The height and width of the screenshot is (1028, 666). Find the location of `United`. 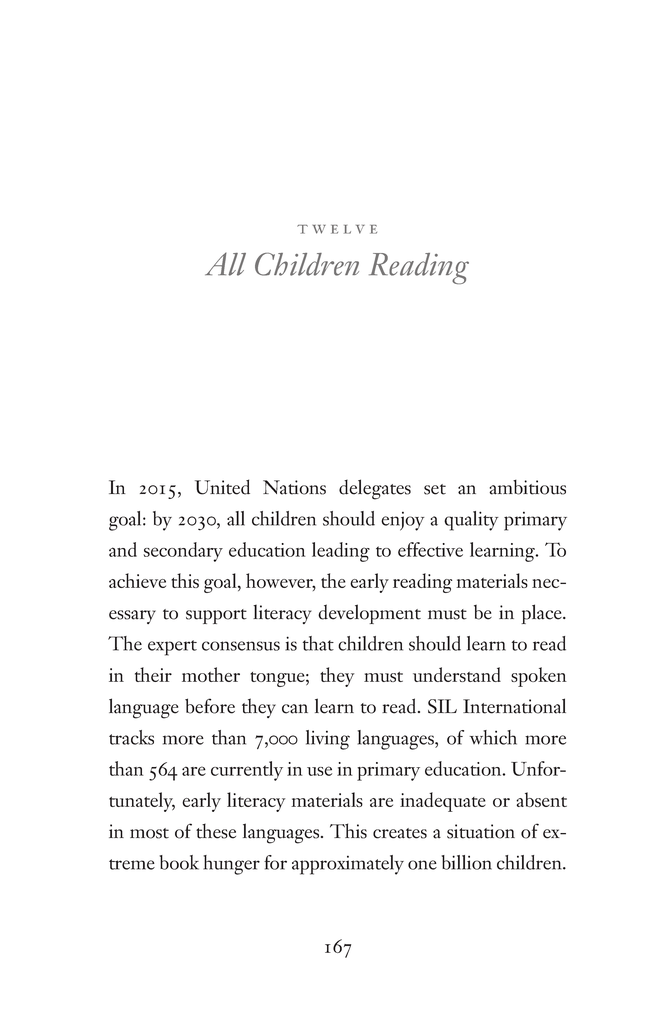

United is located at coordinates (222, 487).
